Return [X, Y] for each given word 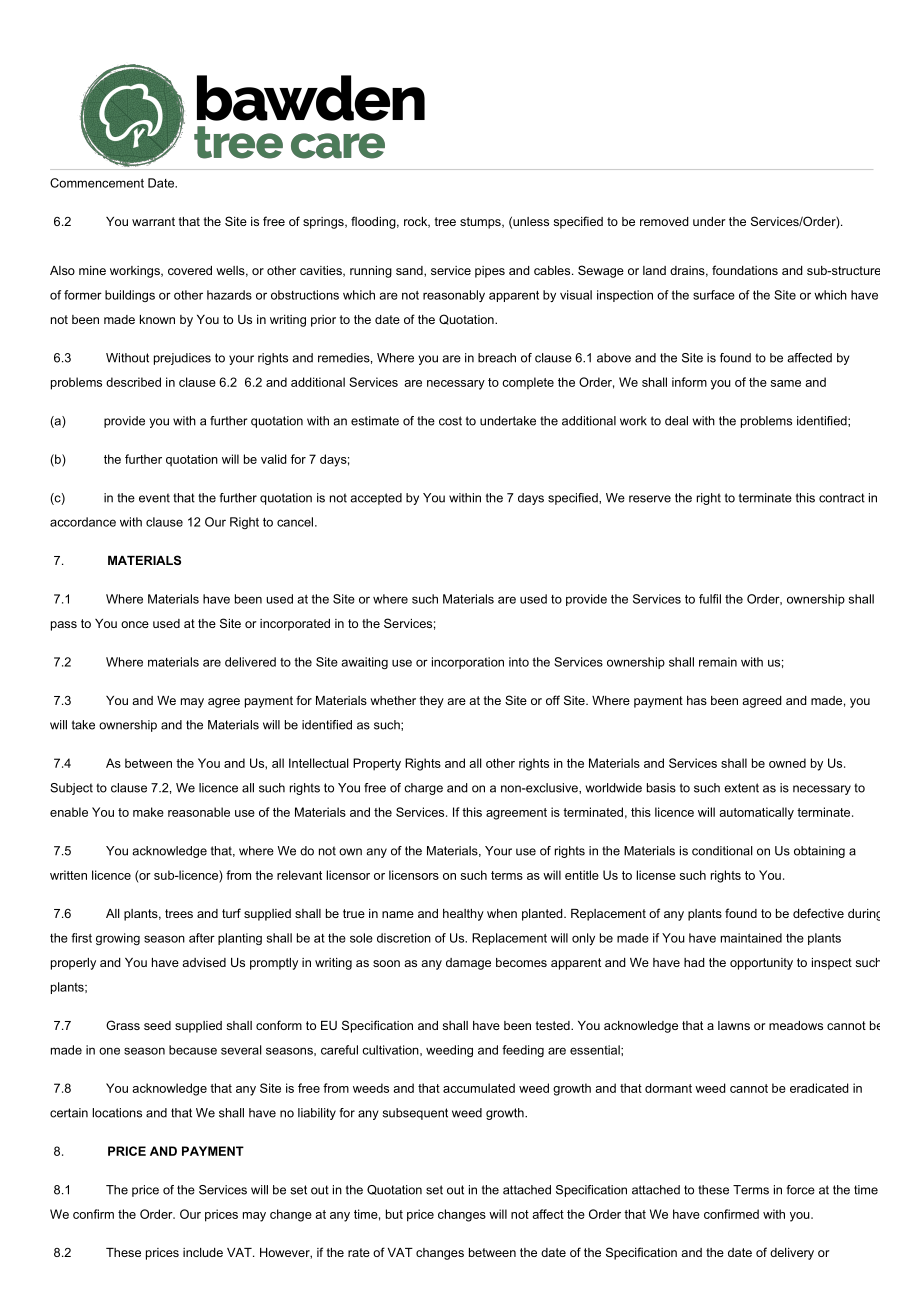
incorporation [468, 663]
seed [157, 1025]
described [133, 382]
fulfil [710, 599]
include [203, 1252]
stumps [481, 223]
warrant [153, 221]
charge [423, 789]
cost [450, 421]
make [148, 812]
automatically [757, 813]
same [786, 383]
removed [664, 221]
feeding [523, 1051]
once [135, 624]
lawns [734, 1025]
